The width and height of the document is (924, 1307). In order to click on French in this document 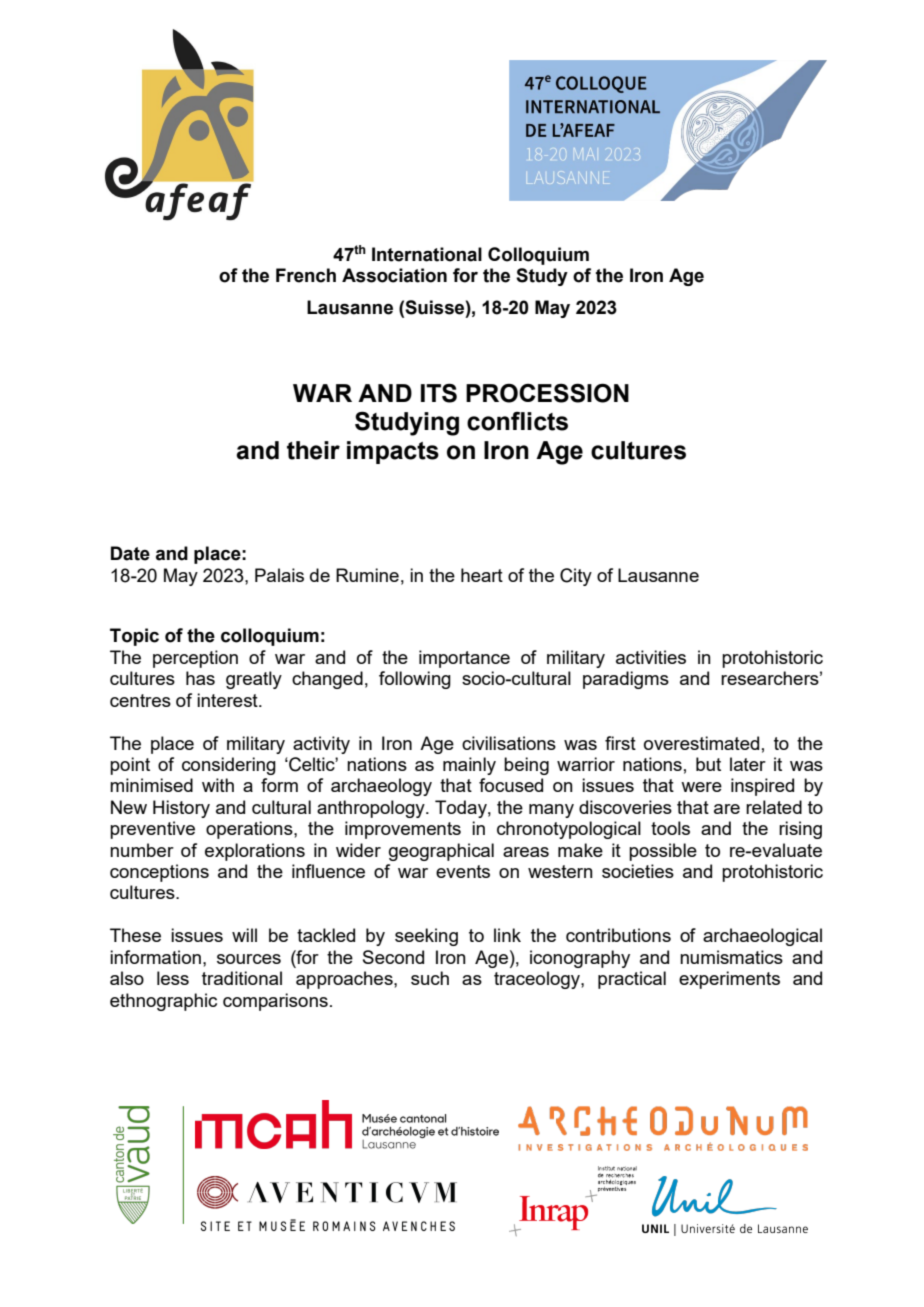, I will do `click(306, 275)`.
